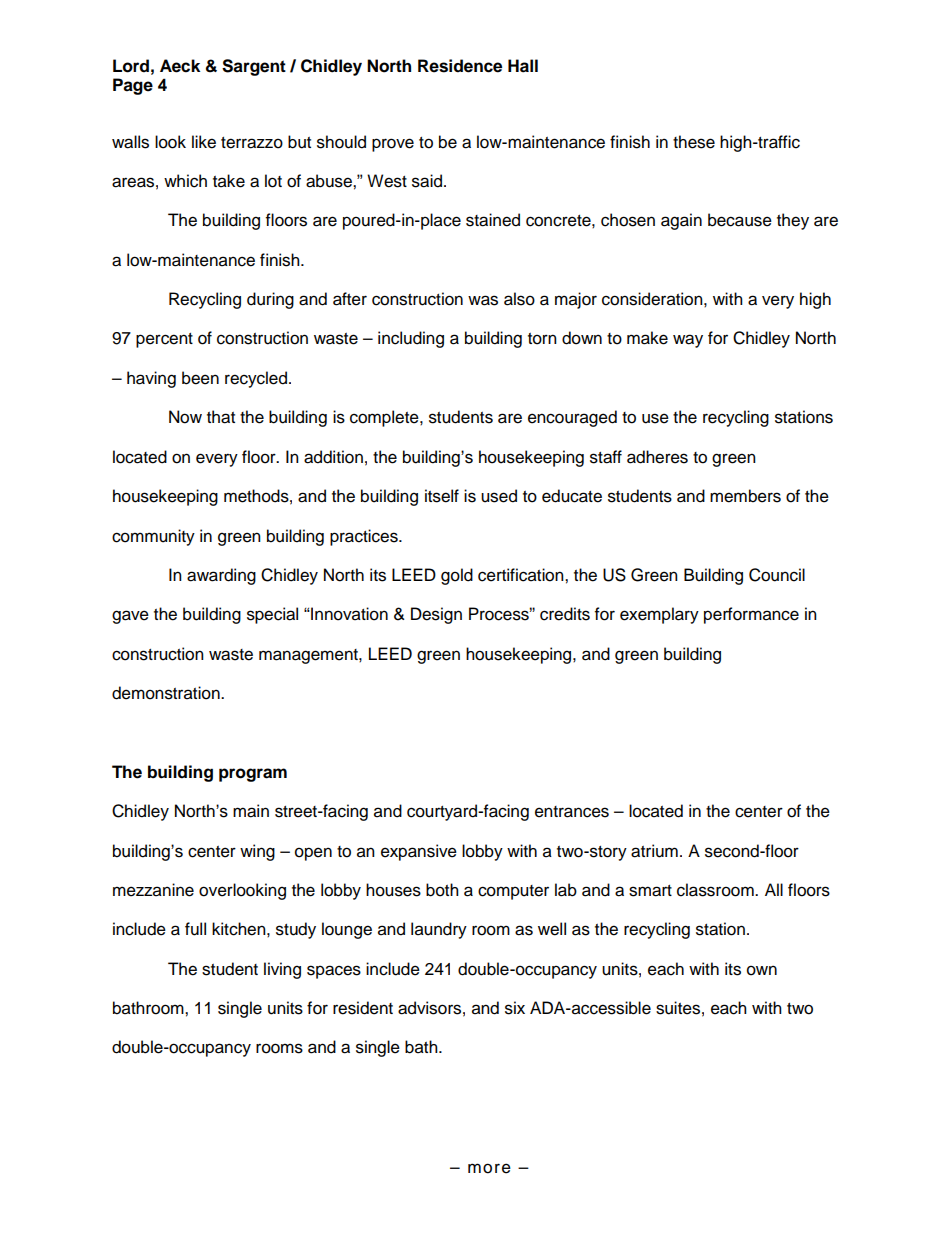  What do you see at coordinates (650, 891) in the screenshot?
I see `smart` at bounding box center [650, 891].
